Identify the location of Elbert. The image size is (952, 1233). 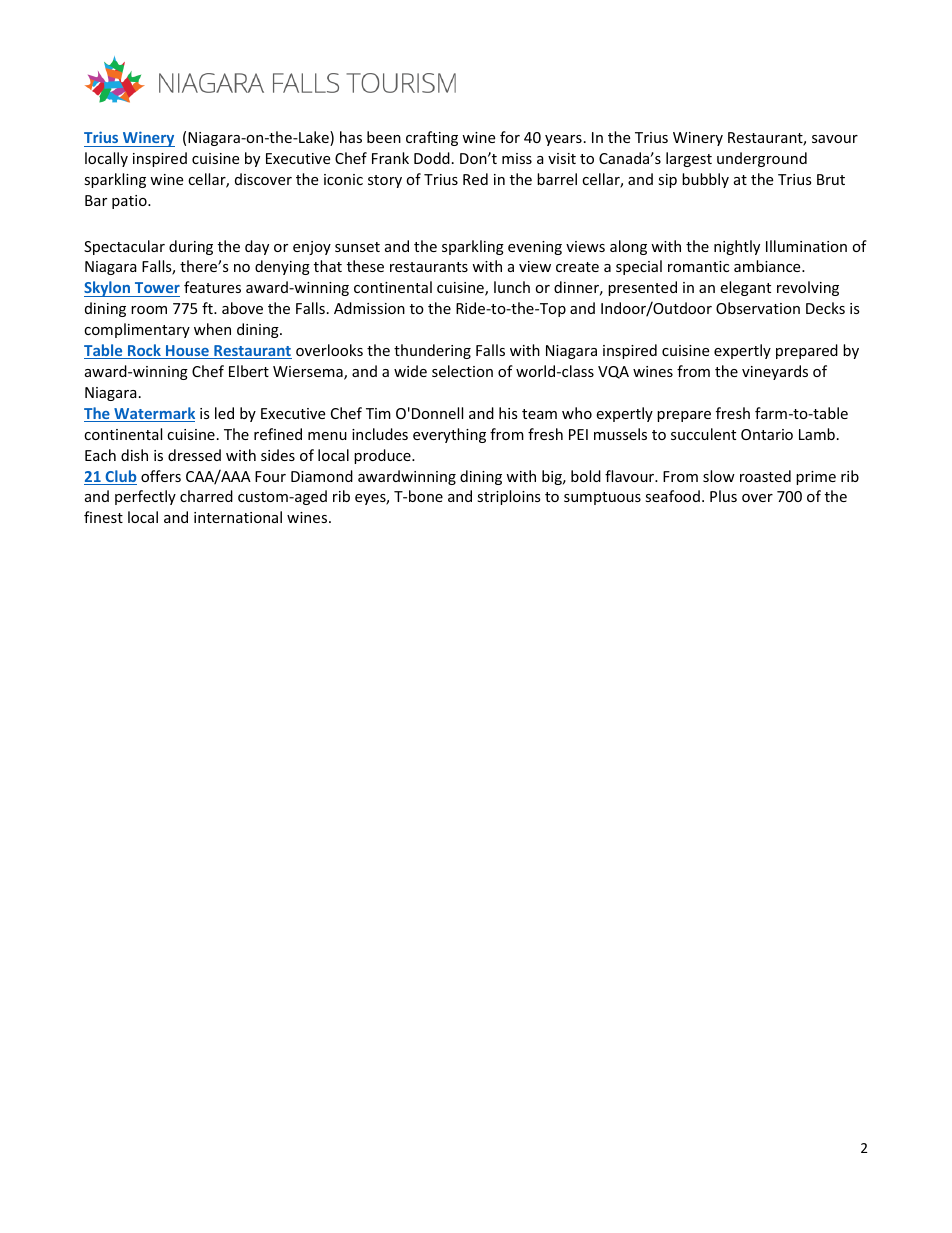
(249, 371).
